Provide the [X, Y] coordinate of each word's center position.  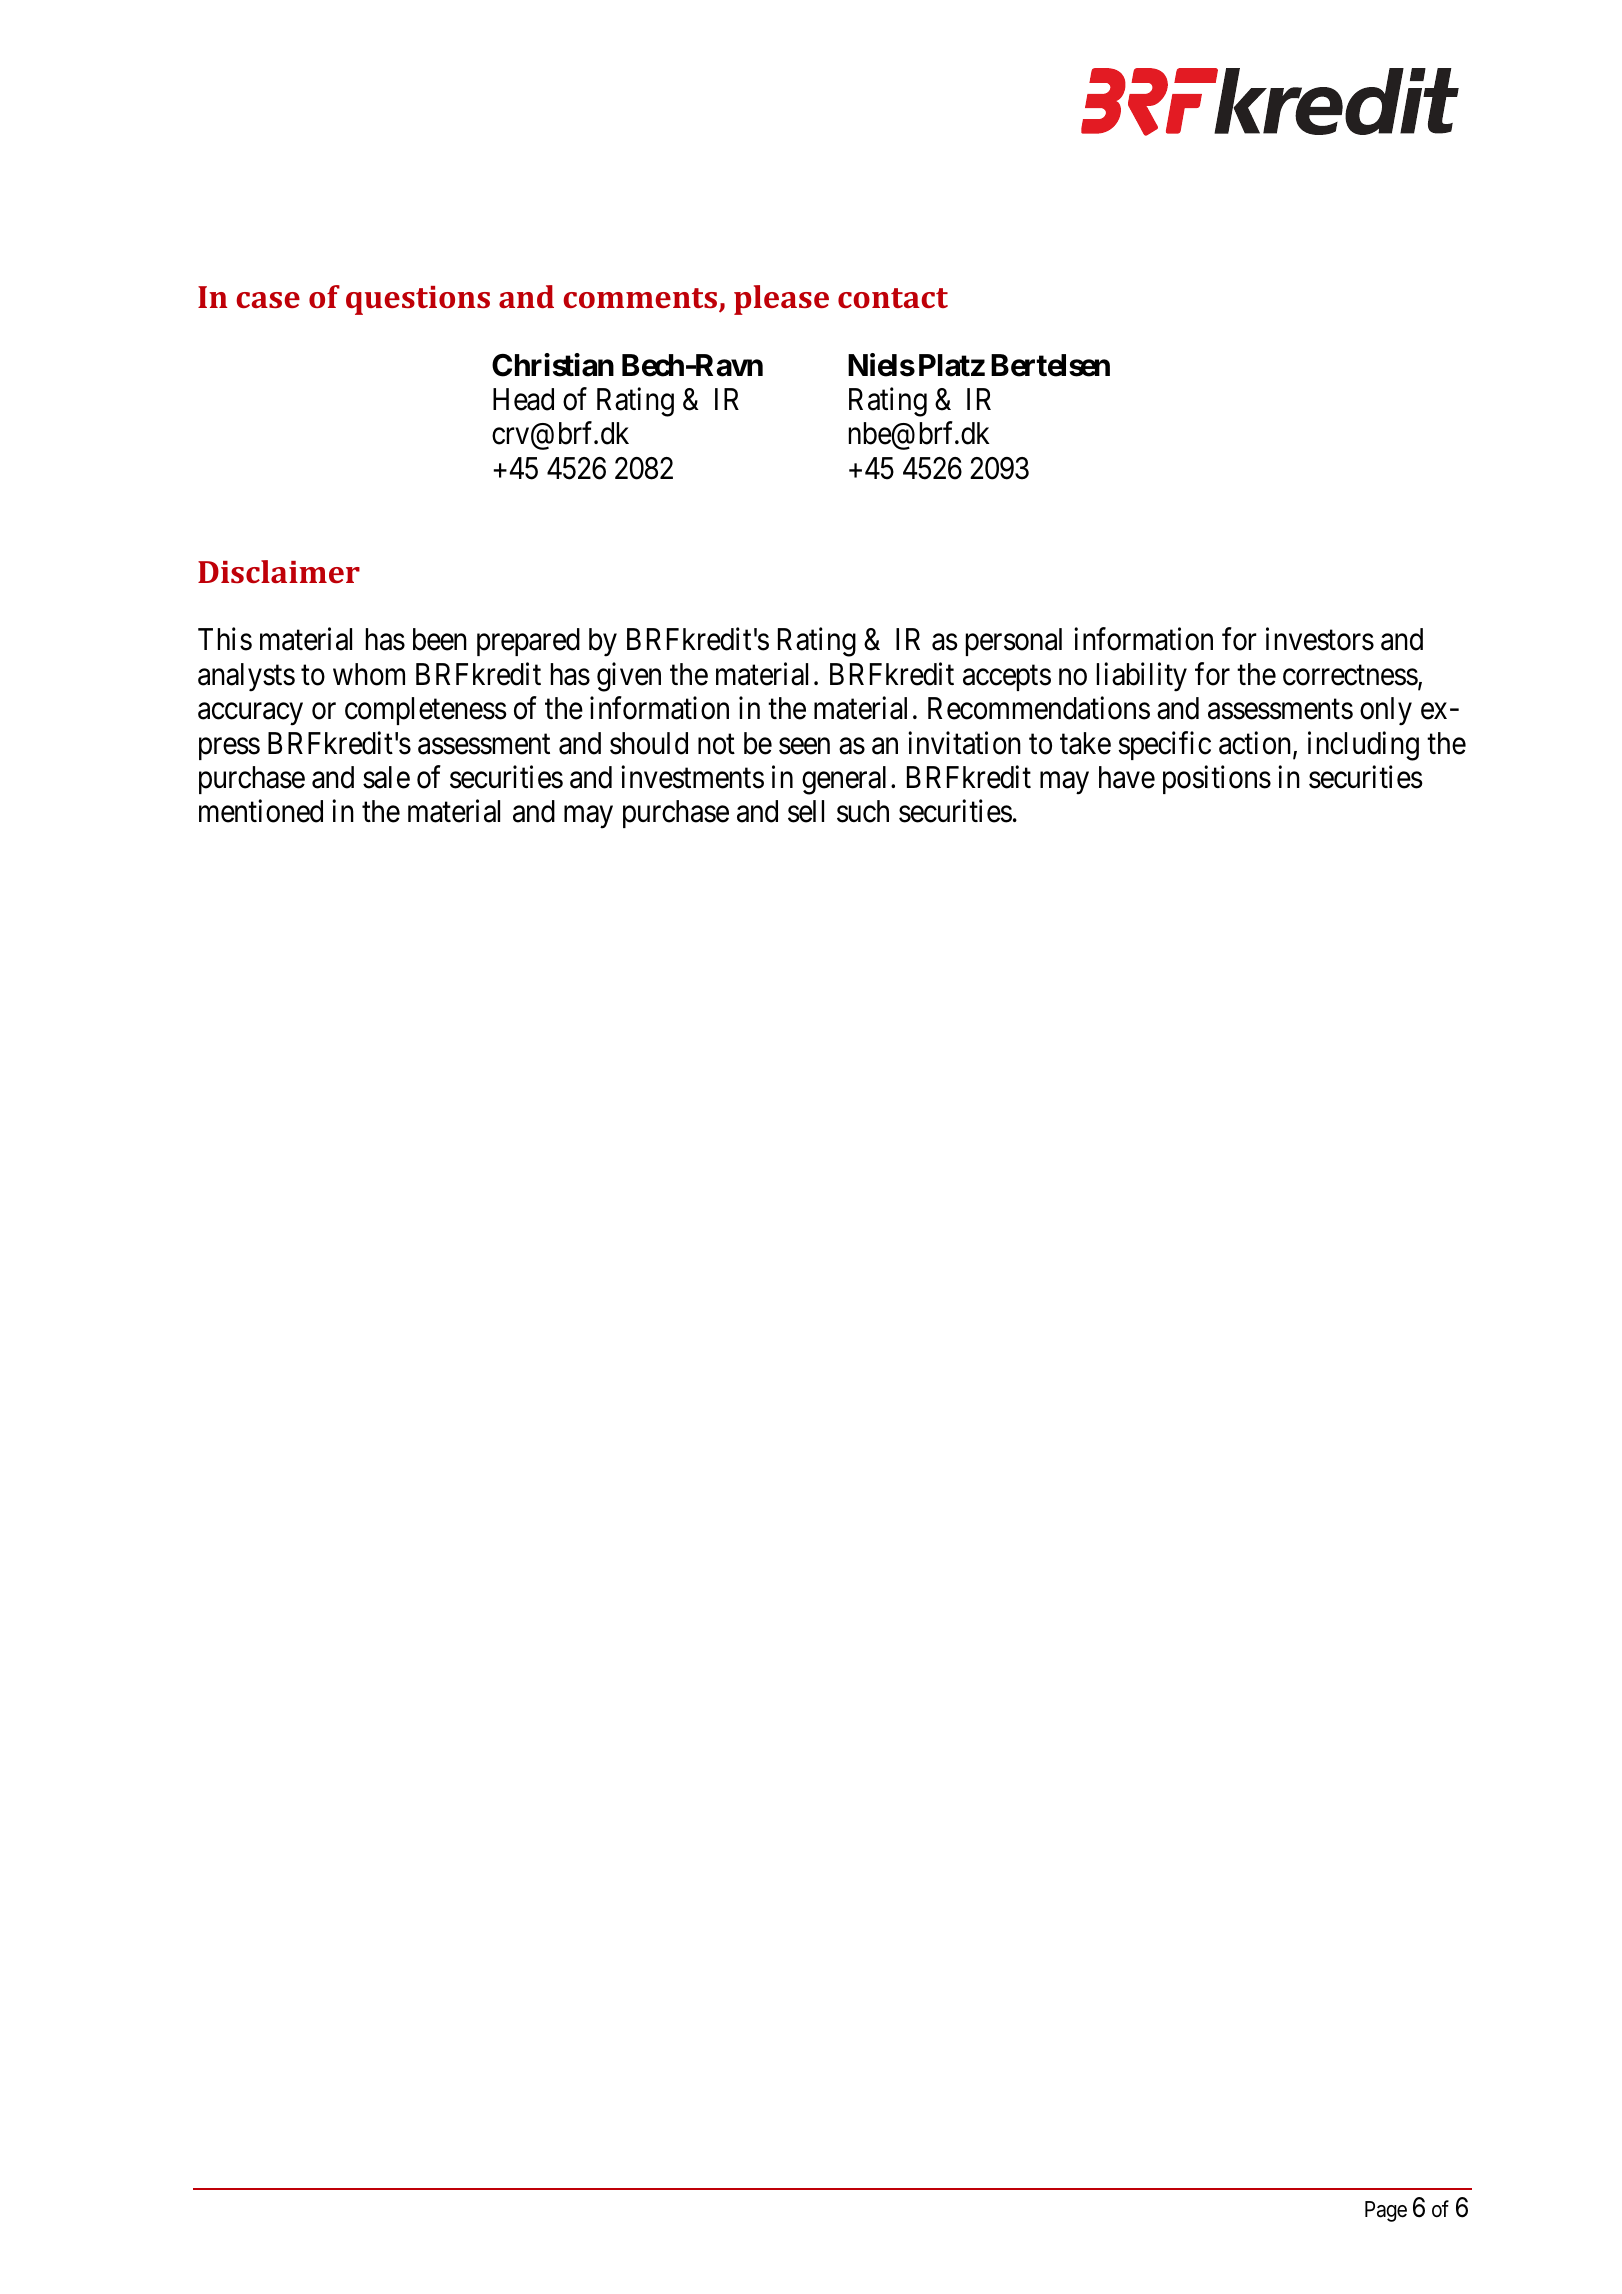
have [1127, 777]
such [863, 811]
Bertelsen [1050, 365]
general [844, 780]
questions [418, 300]
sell [806, 811]
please [781, 300]
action [1256, 744]
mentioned [261, 811]
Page [1386, 2211]
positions [1217, 779]
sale [386, 777]
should [649, 743]
